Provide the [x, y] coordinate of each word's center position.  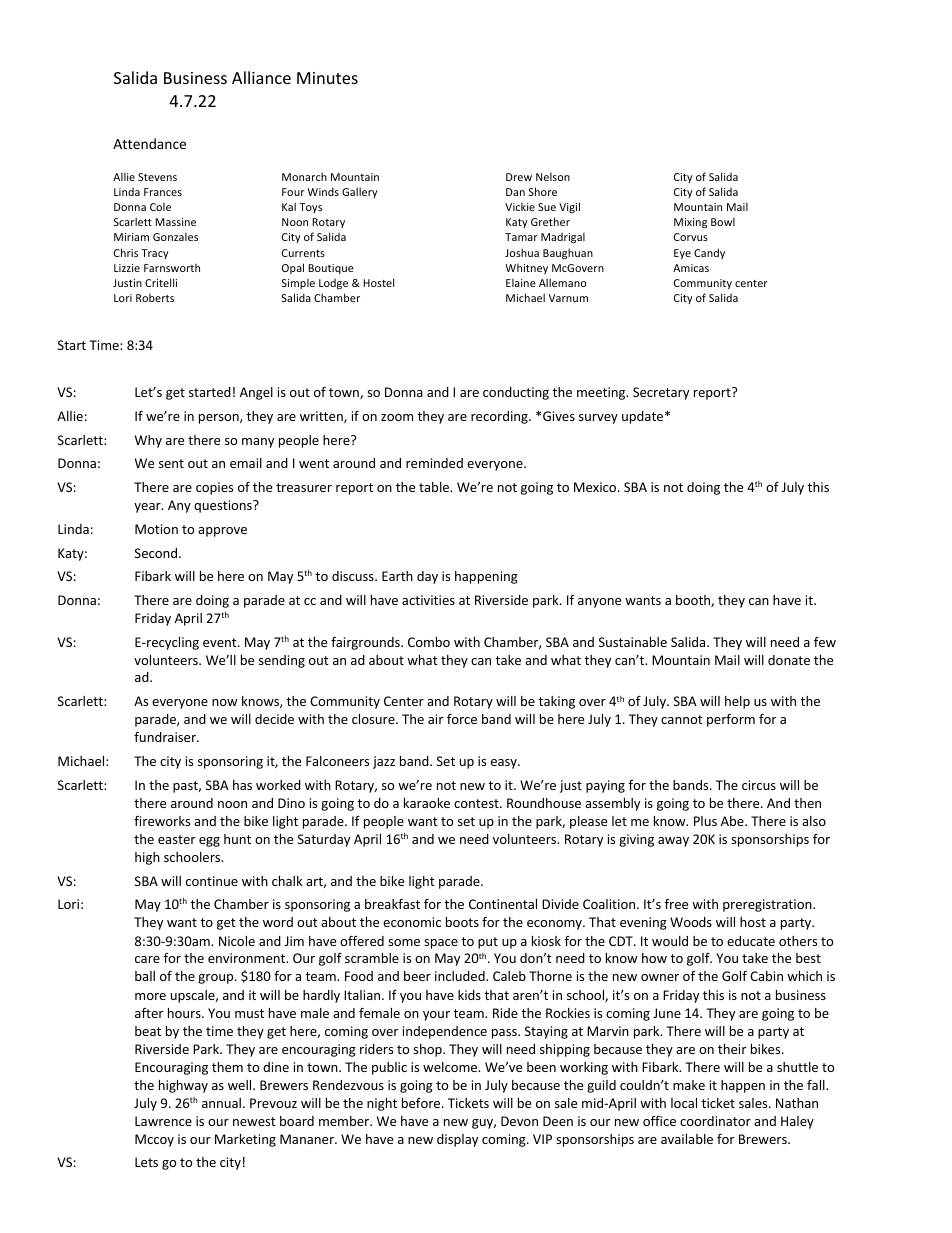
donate [789, 660]
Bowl [723, 221]
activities [428, 600]
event [221, 642]
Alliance [261, 77]
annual [223, 1103]
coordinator [715, 1121]
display [457, 1140]
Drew [519, 177]
